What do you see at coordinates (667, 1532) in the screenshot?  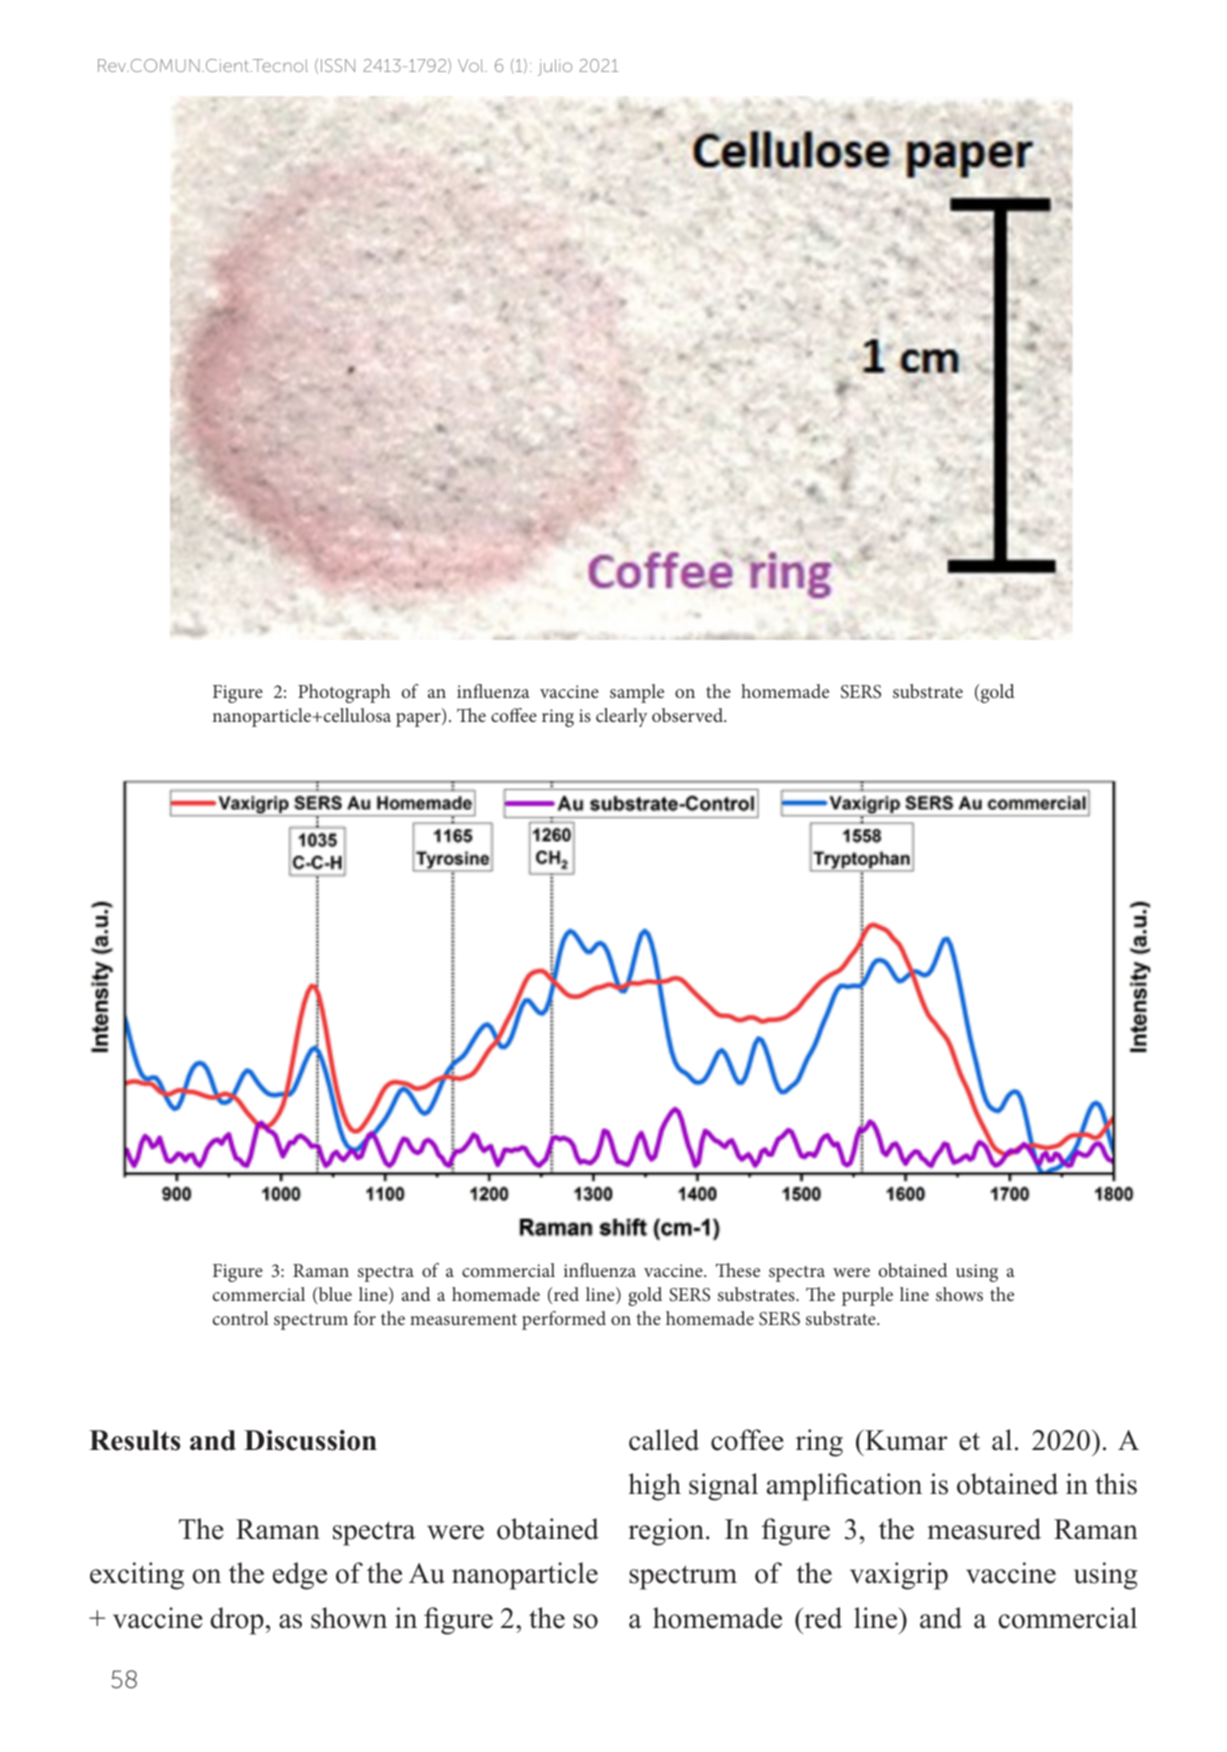 I see `region` at bounding box center [667, 1532].
